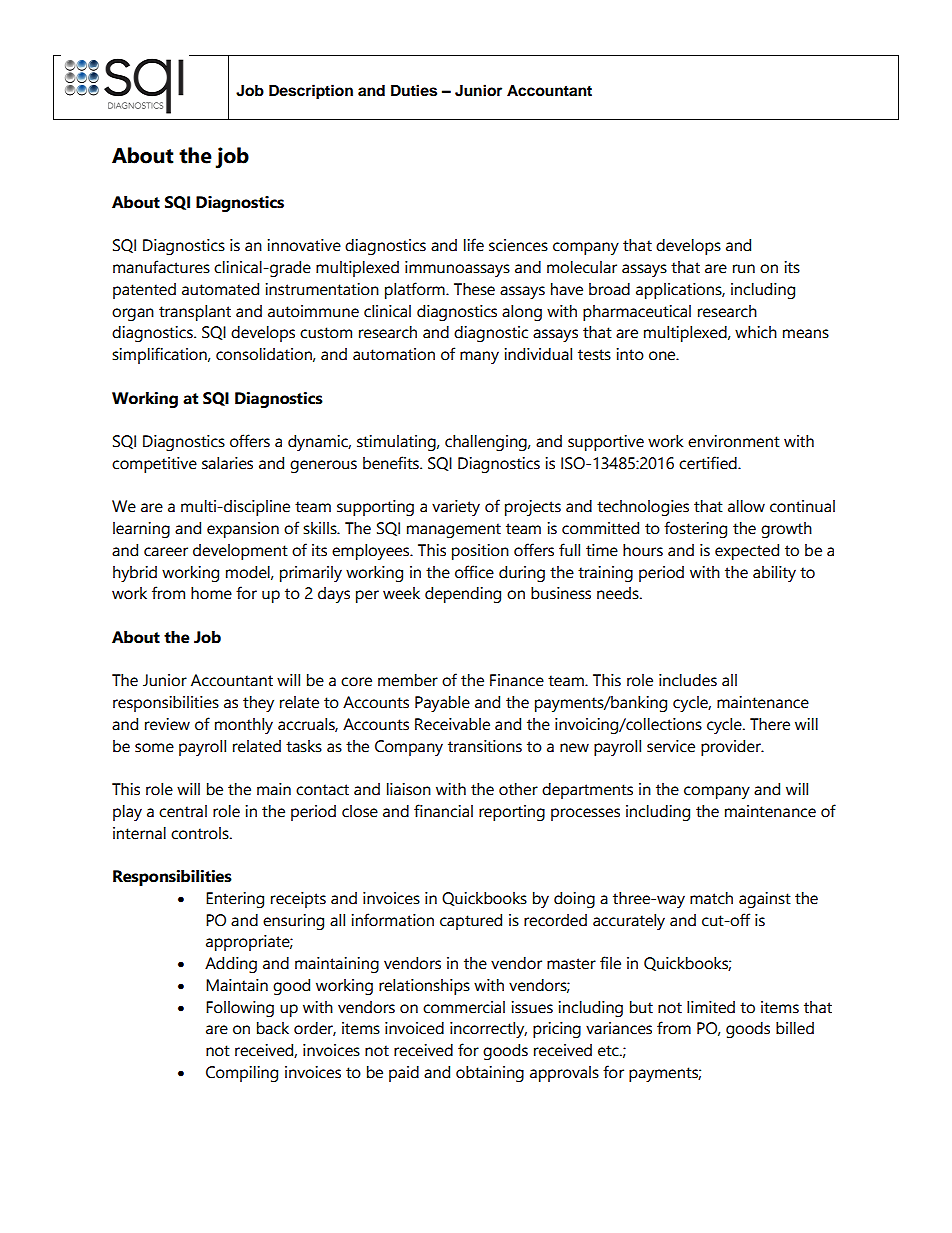 The image size is (952, 1233). I want to click on home, so click(211, 593).
